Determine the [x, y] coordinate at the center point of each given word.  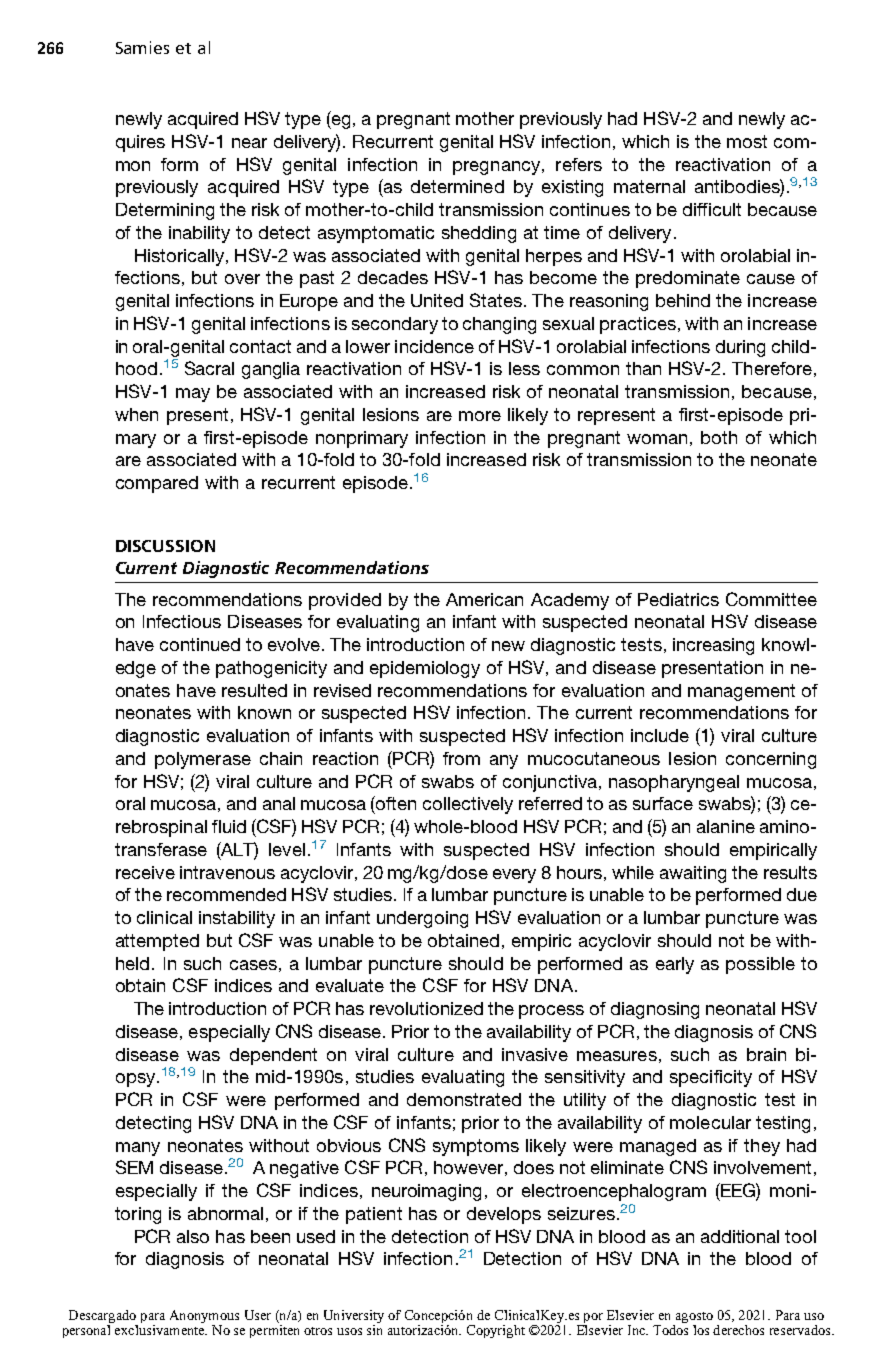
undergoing [422, 919]
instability [237, 919]
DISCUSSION [165, 546]
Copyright [496, 1331]
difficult [712, 209]
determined [457, 186]
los [701, 1330]
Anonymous [204, 1318]
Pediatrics [678, 599]
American [484, 599]
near [249, 143]
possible [760, 965]
